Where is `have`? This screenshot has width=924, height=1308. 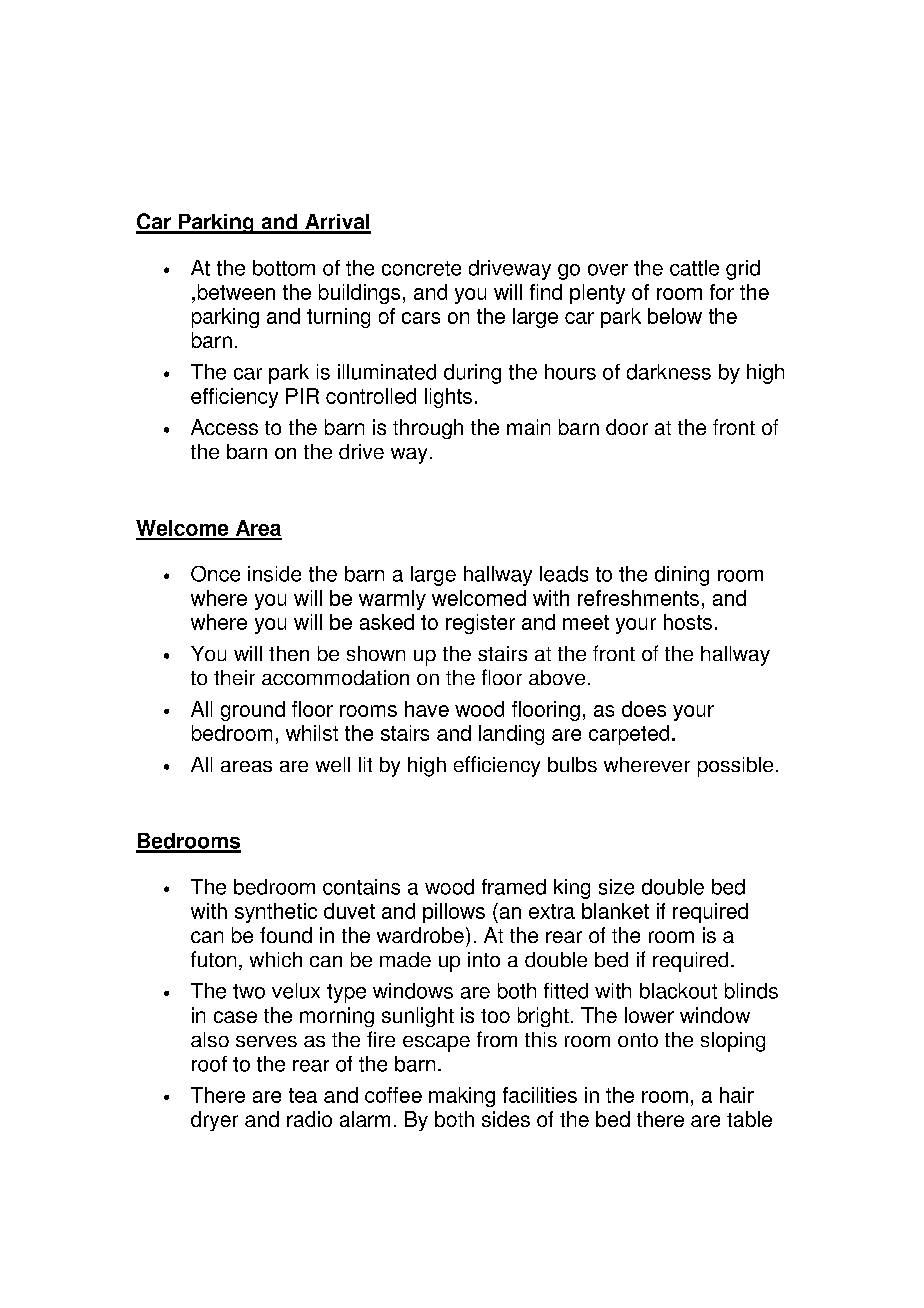
have is located at coordinates (427, 709).
